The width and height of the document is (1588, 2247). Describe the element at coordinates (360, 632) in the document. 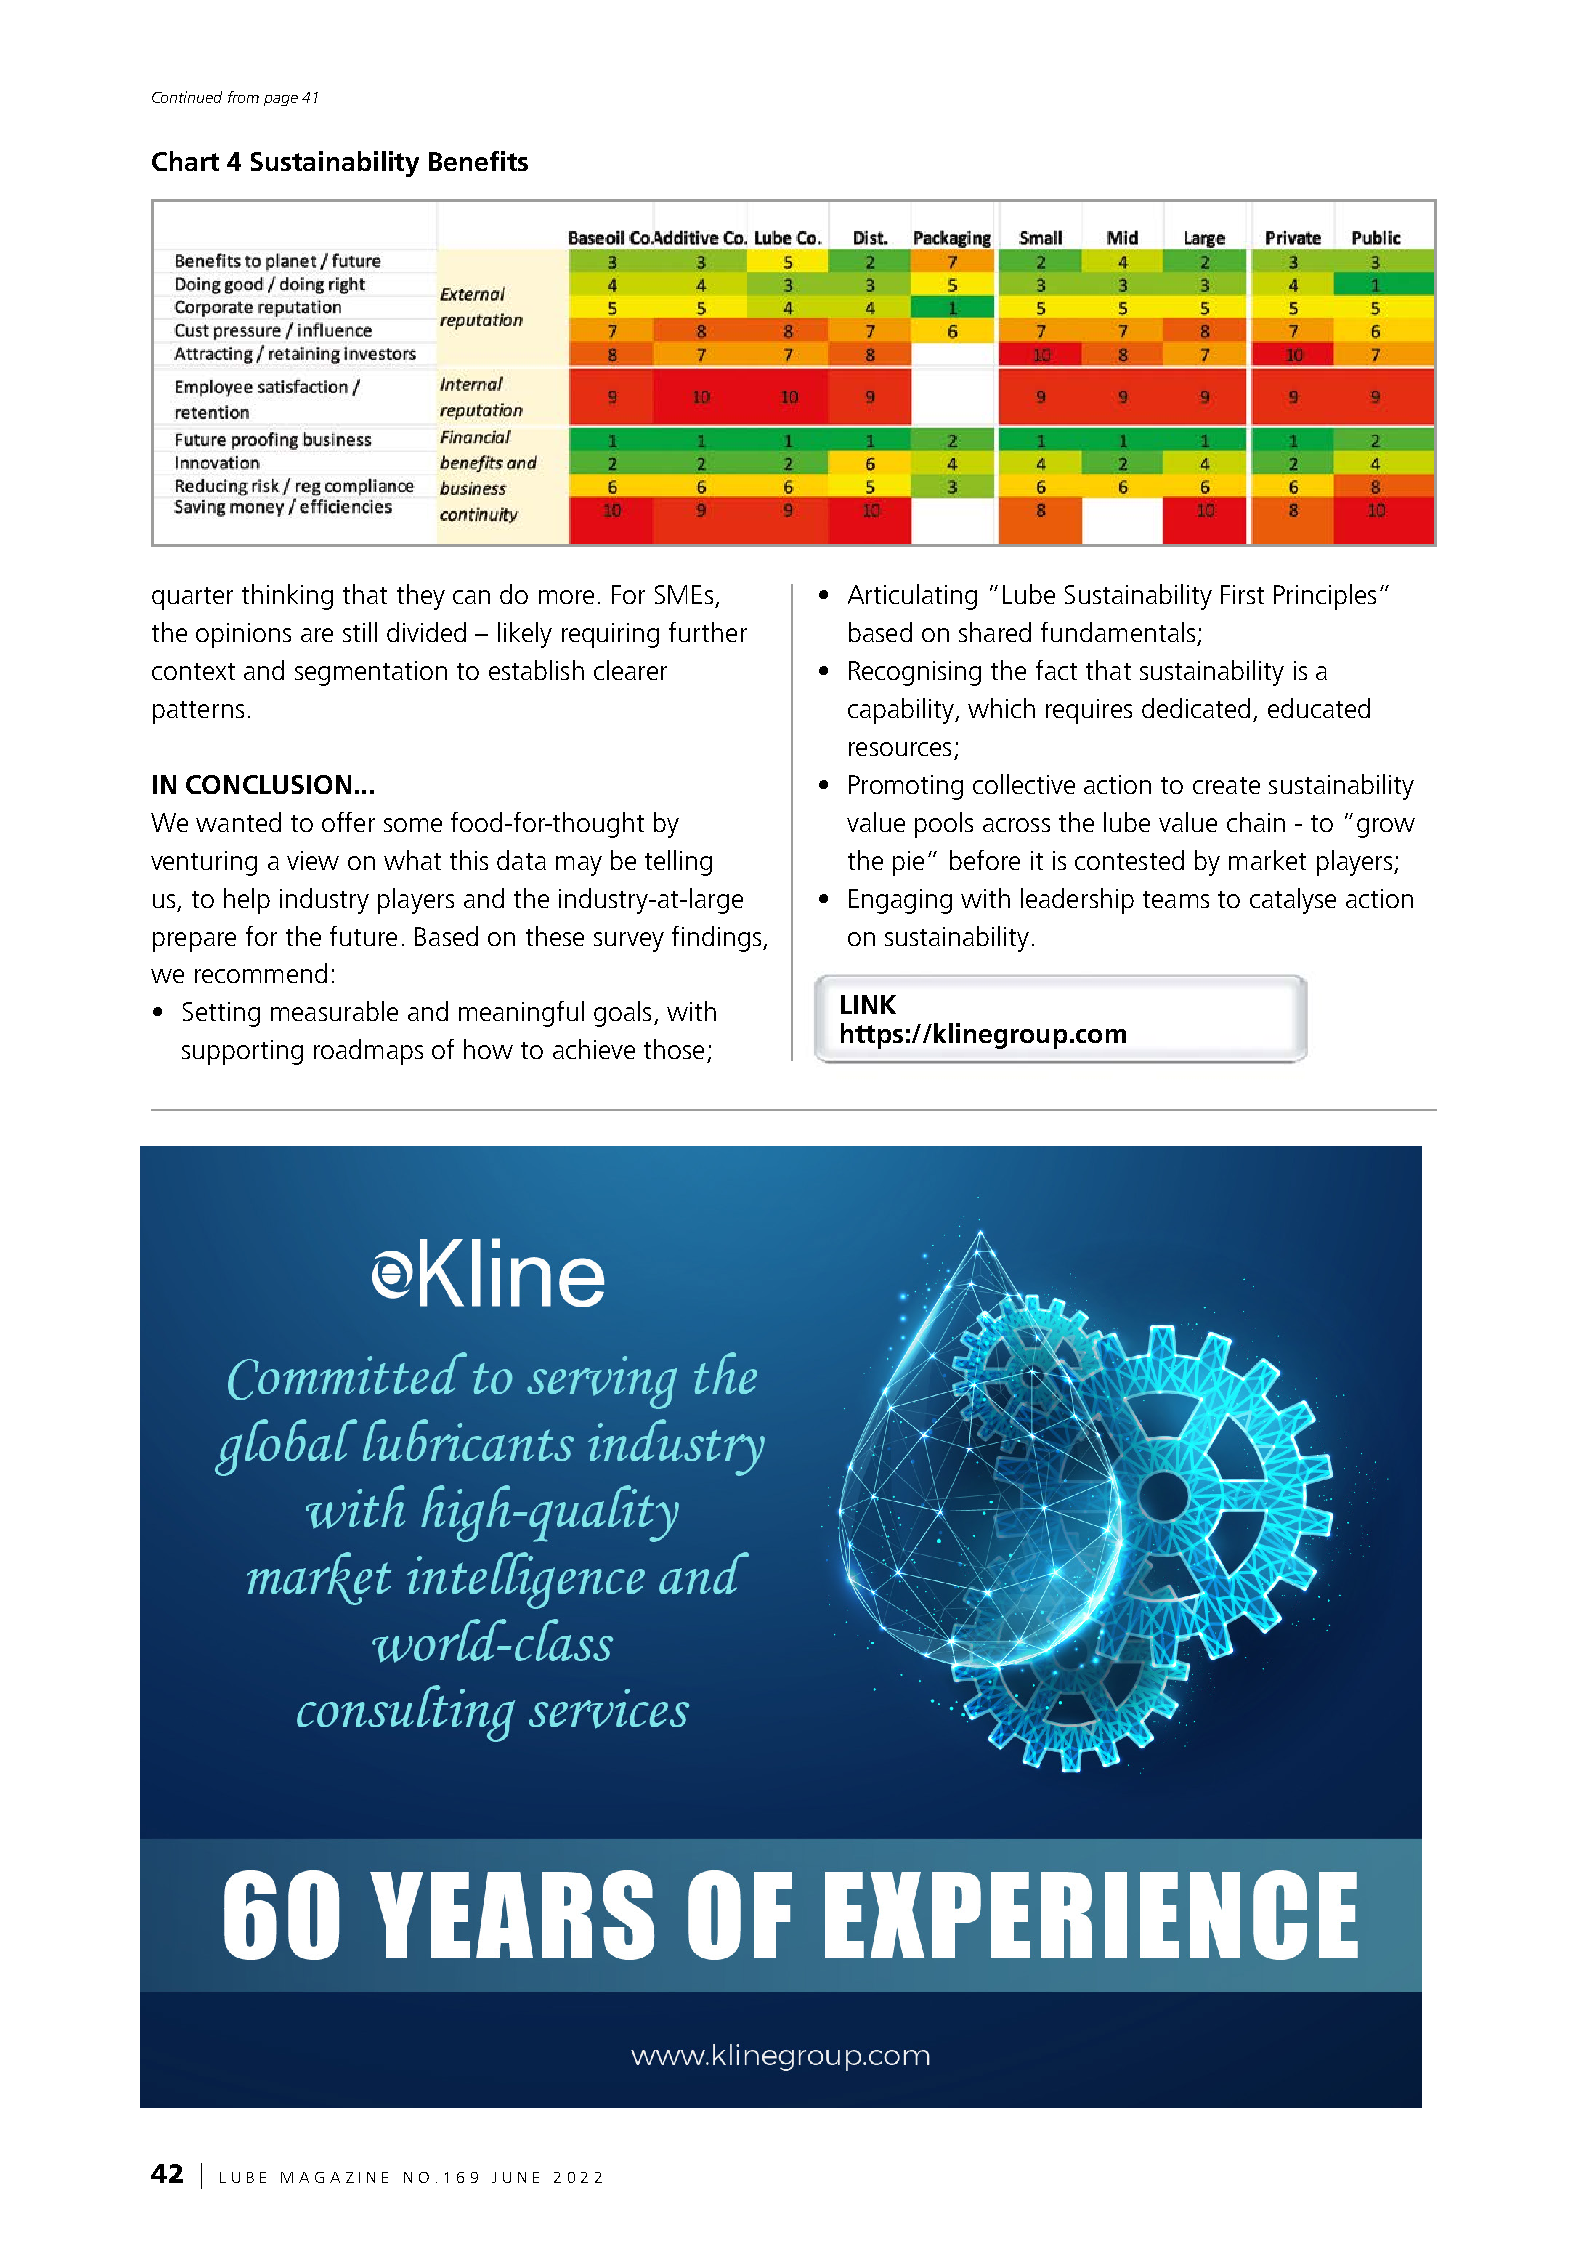

I see `still` at that location.
